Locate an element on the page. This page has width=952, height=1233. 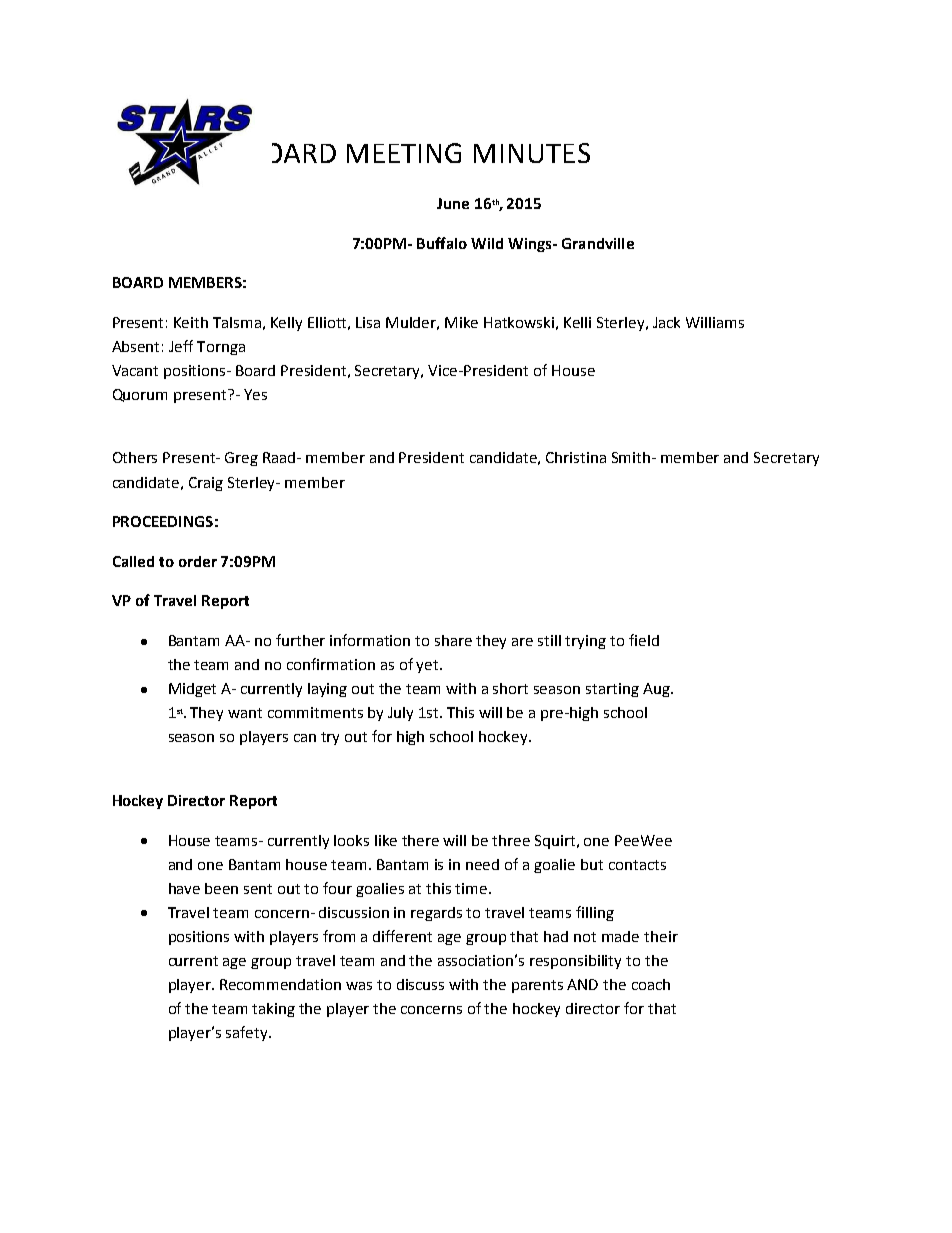
Keith is located at coordinates (191, 322).
